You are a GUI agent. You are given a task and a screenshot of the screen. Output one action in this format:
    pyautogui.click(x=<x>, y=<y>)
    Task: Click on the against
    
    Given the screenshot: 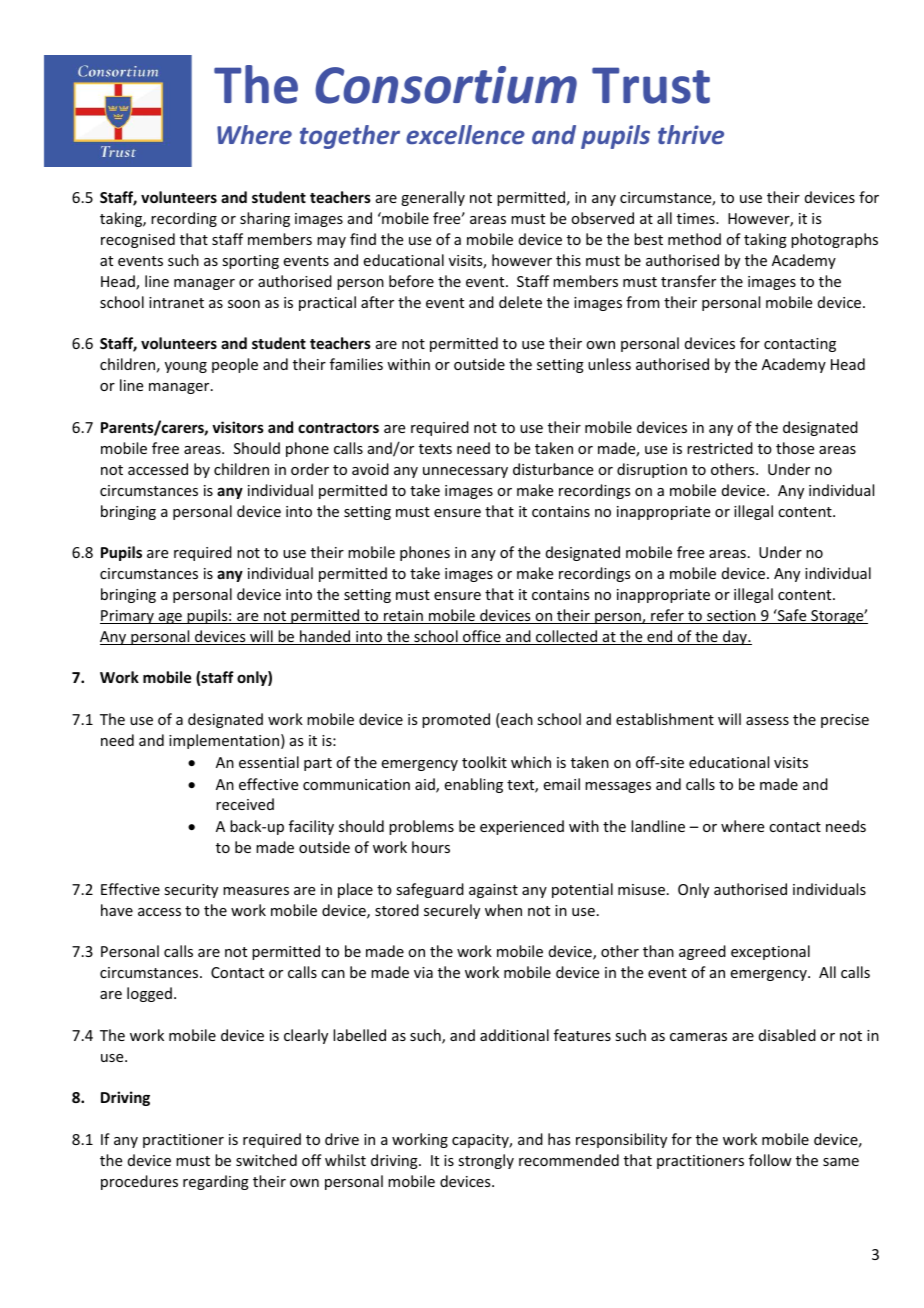 What is the action you would take?
    pyautogui.click(x=493, y=891)
